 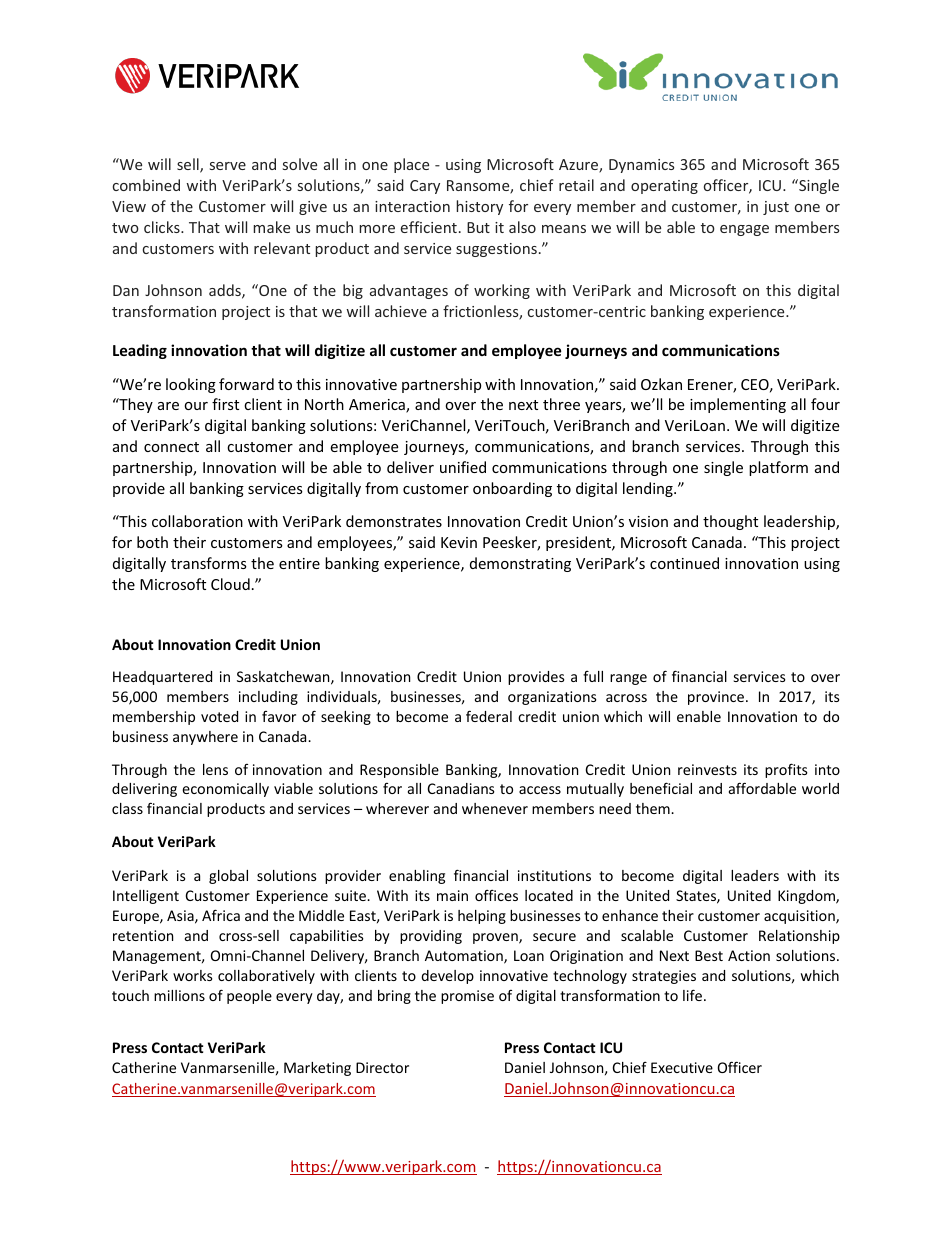 What do you see at coordinates (730, 522) in the document?
I see `thought` at bounding box center [730, 522].
